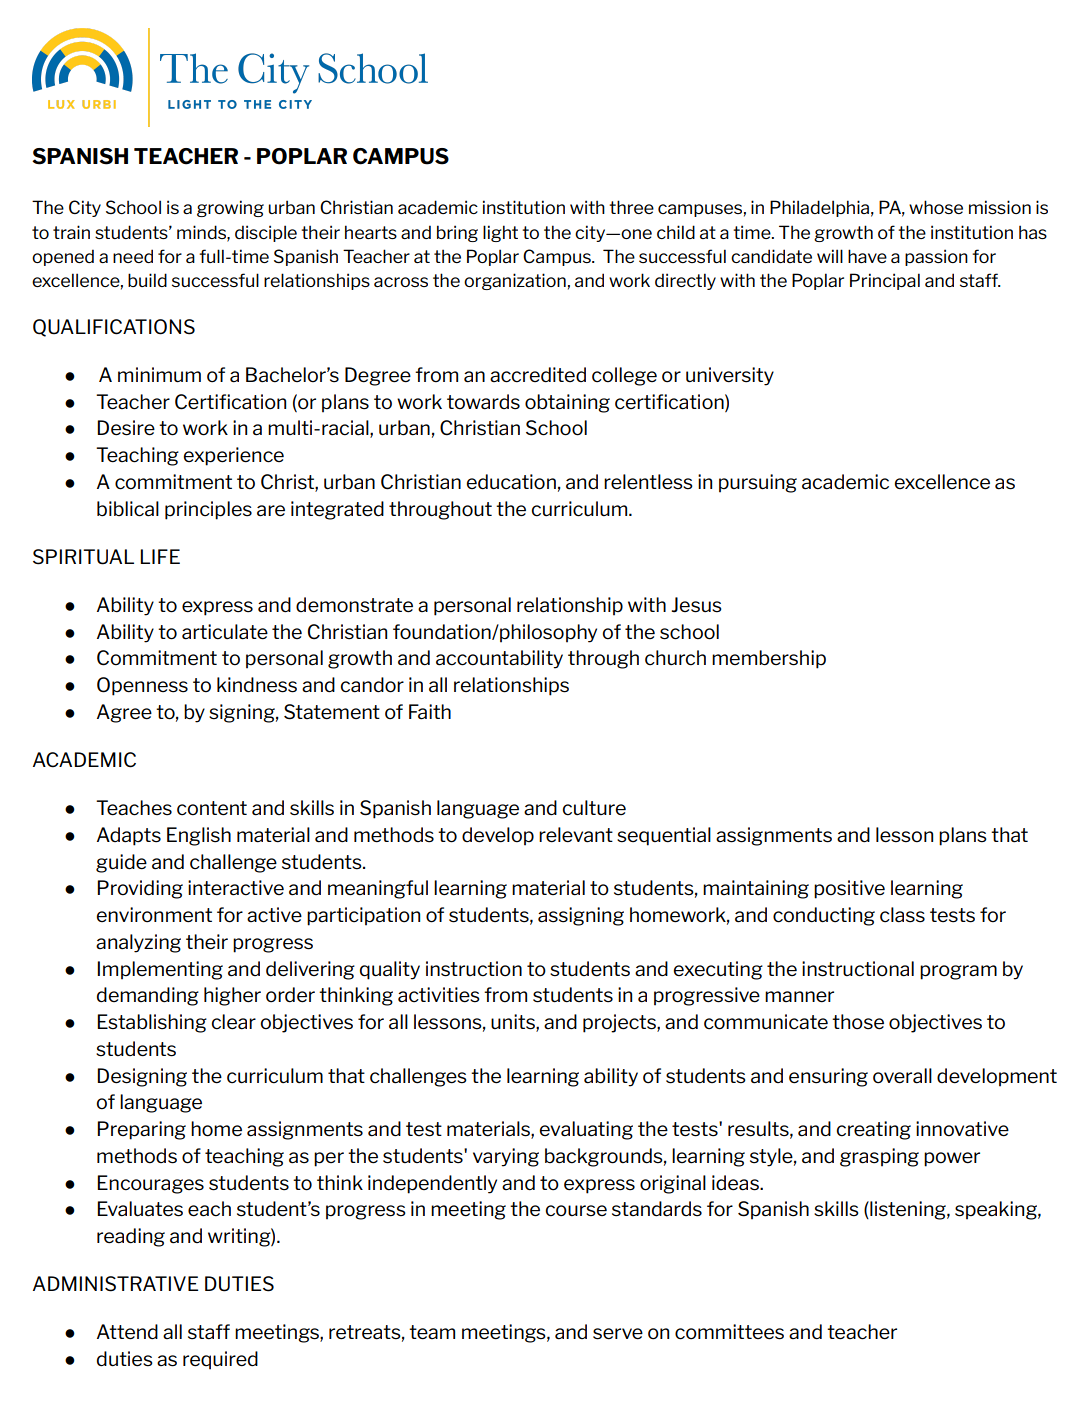  Describe the element at coordinates (500, 233) in the screenshot. I see `light` at that location.
